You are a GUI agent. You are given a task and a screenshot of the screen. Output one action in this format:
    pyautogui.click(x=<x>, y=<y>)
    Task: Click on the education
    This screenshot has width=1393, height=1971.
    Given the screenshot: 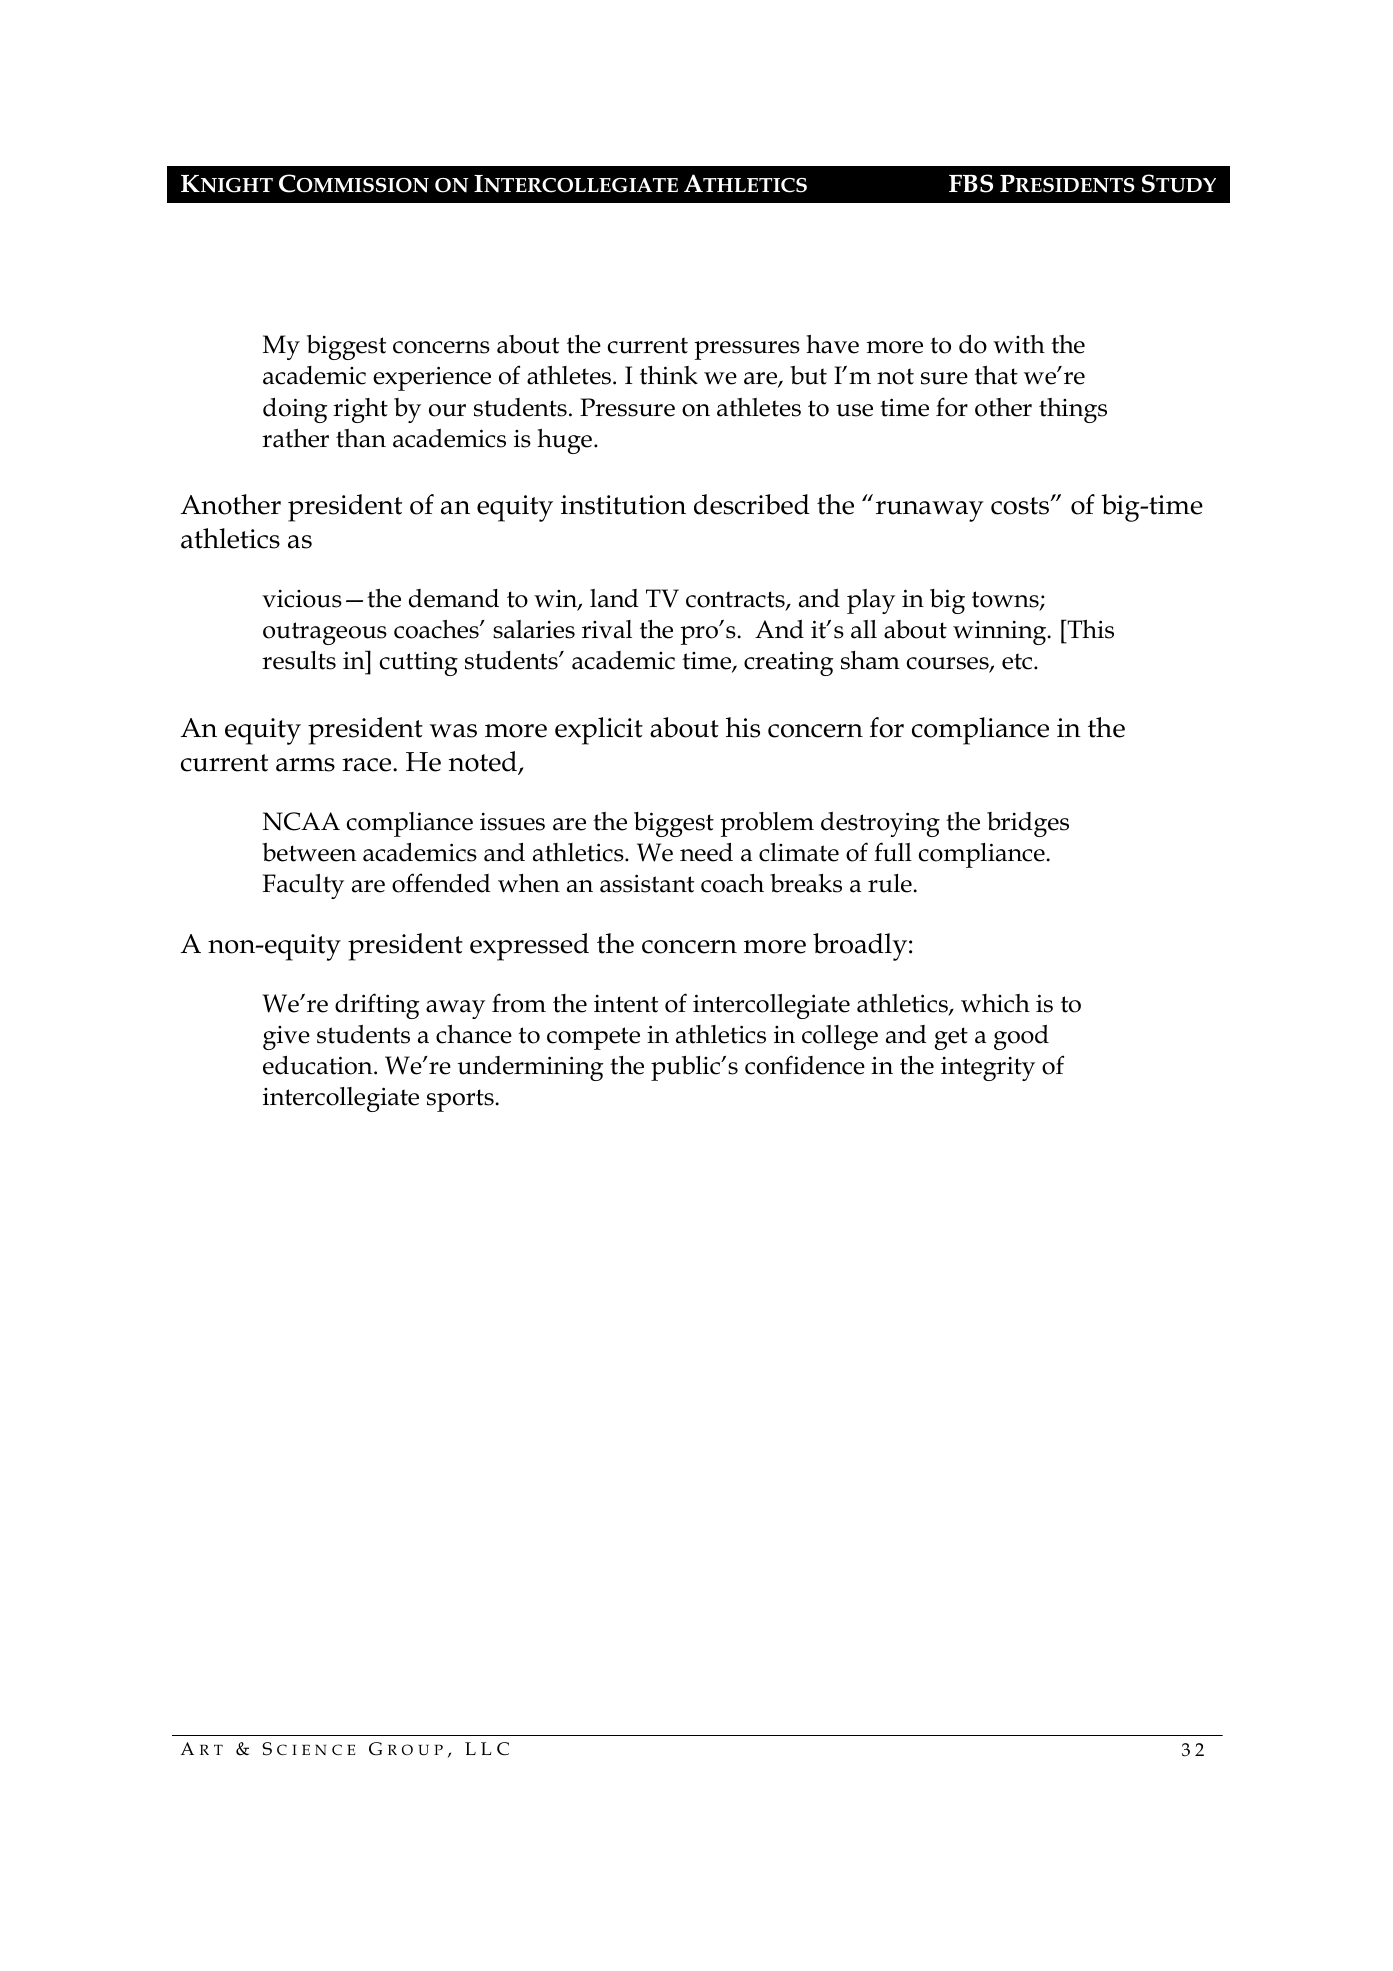 What is the action you would take?
    pyautogui.click(x=319, y=1065)
